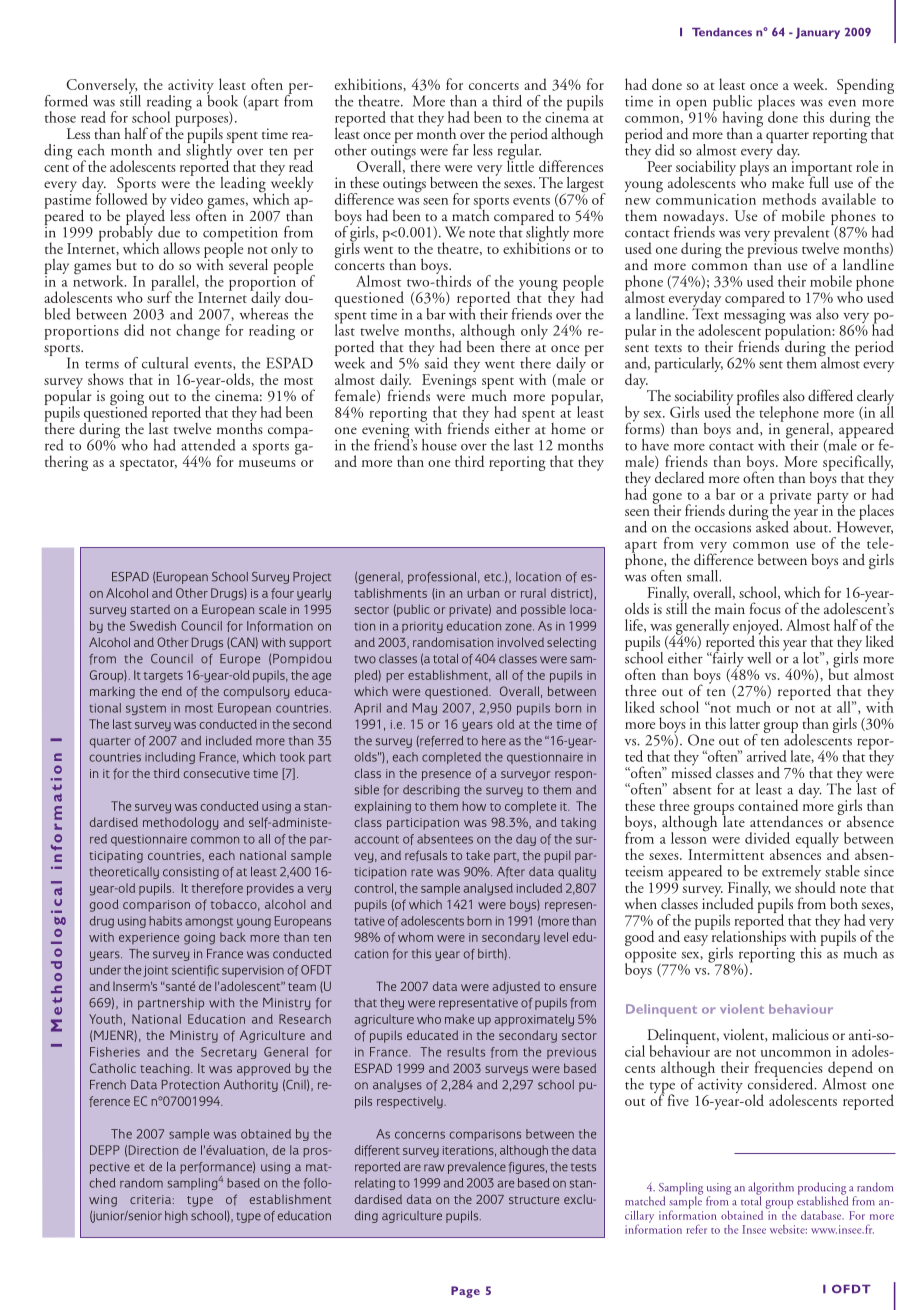 The height and width of the screenshot is (1310, 924). I want to click on high, so click(176, 1217).
